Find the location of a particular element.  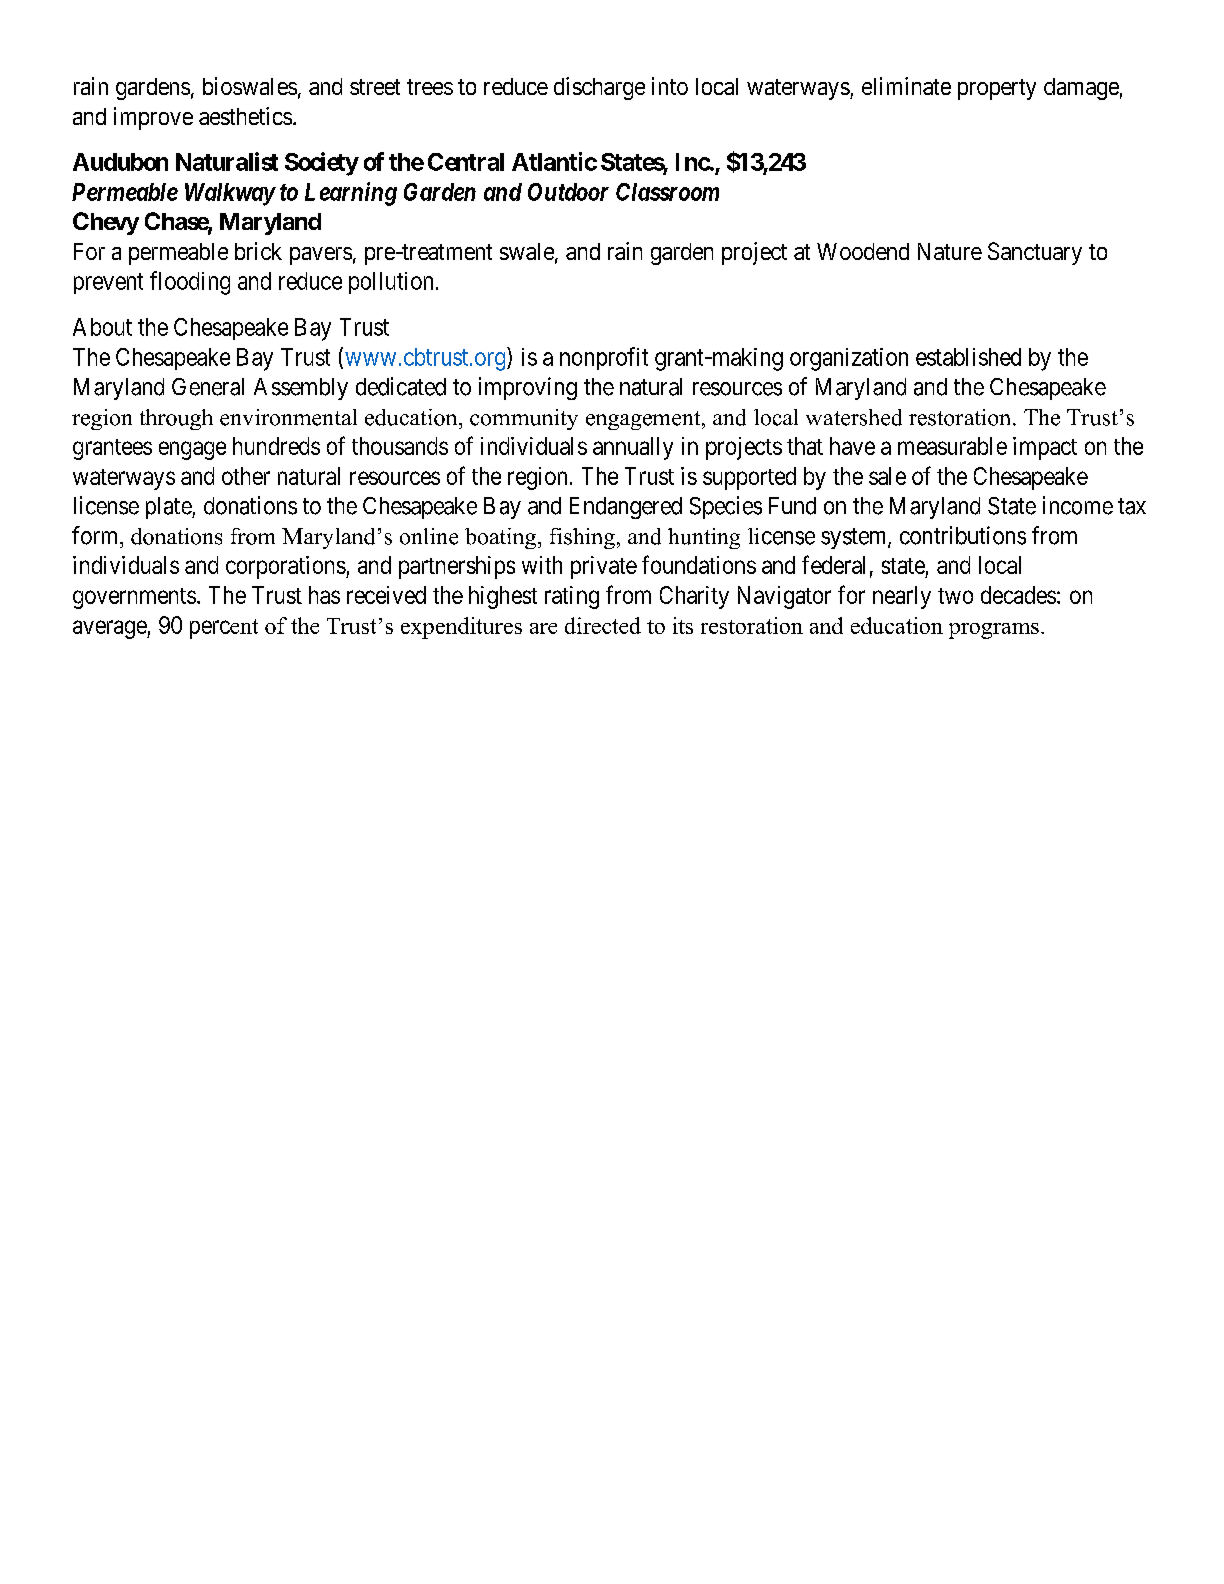

aesthetics is located at coordinates (245, 116).
